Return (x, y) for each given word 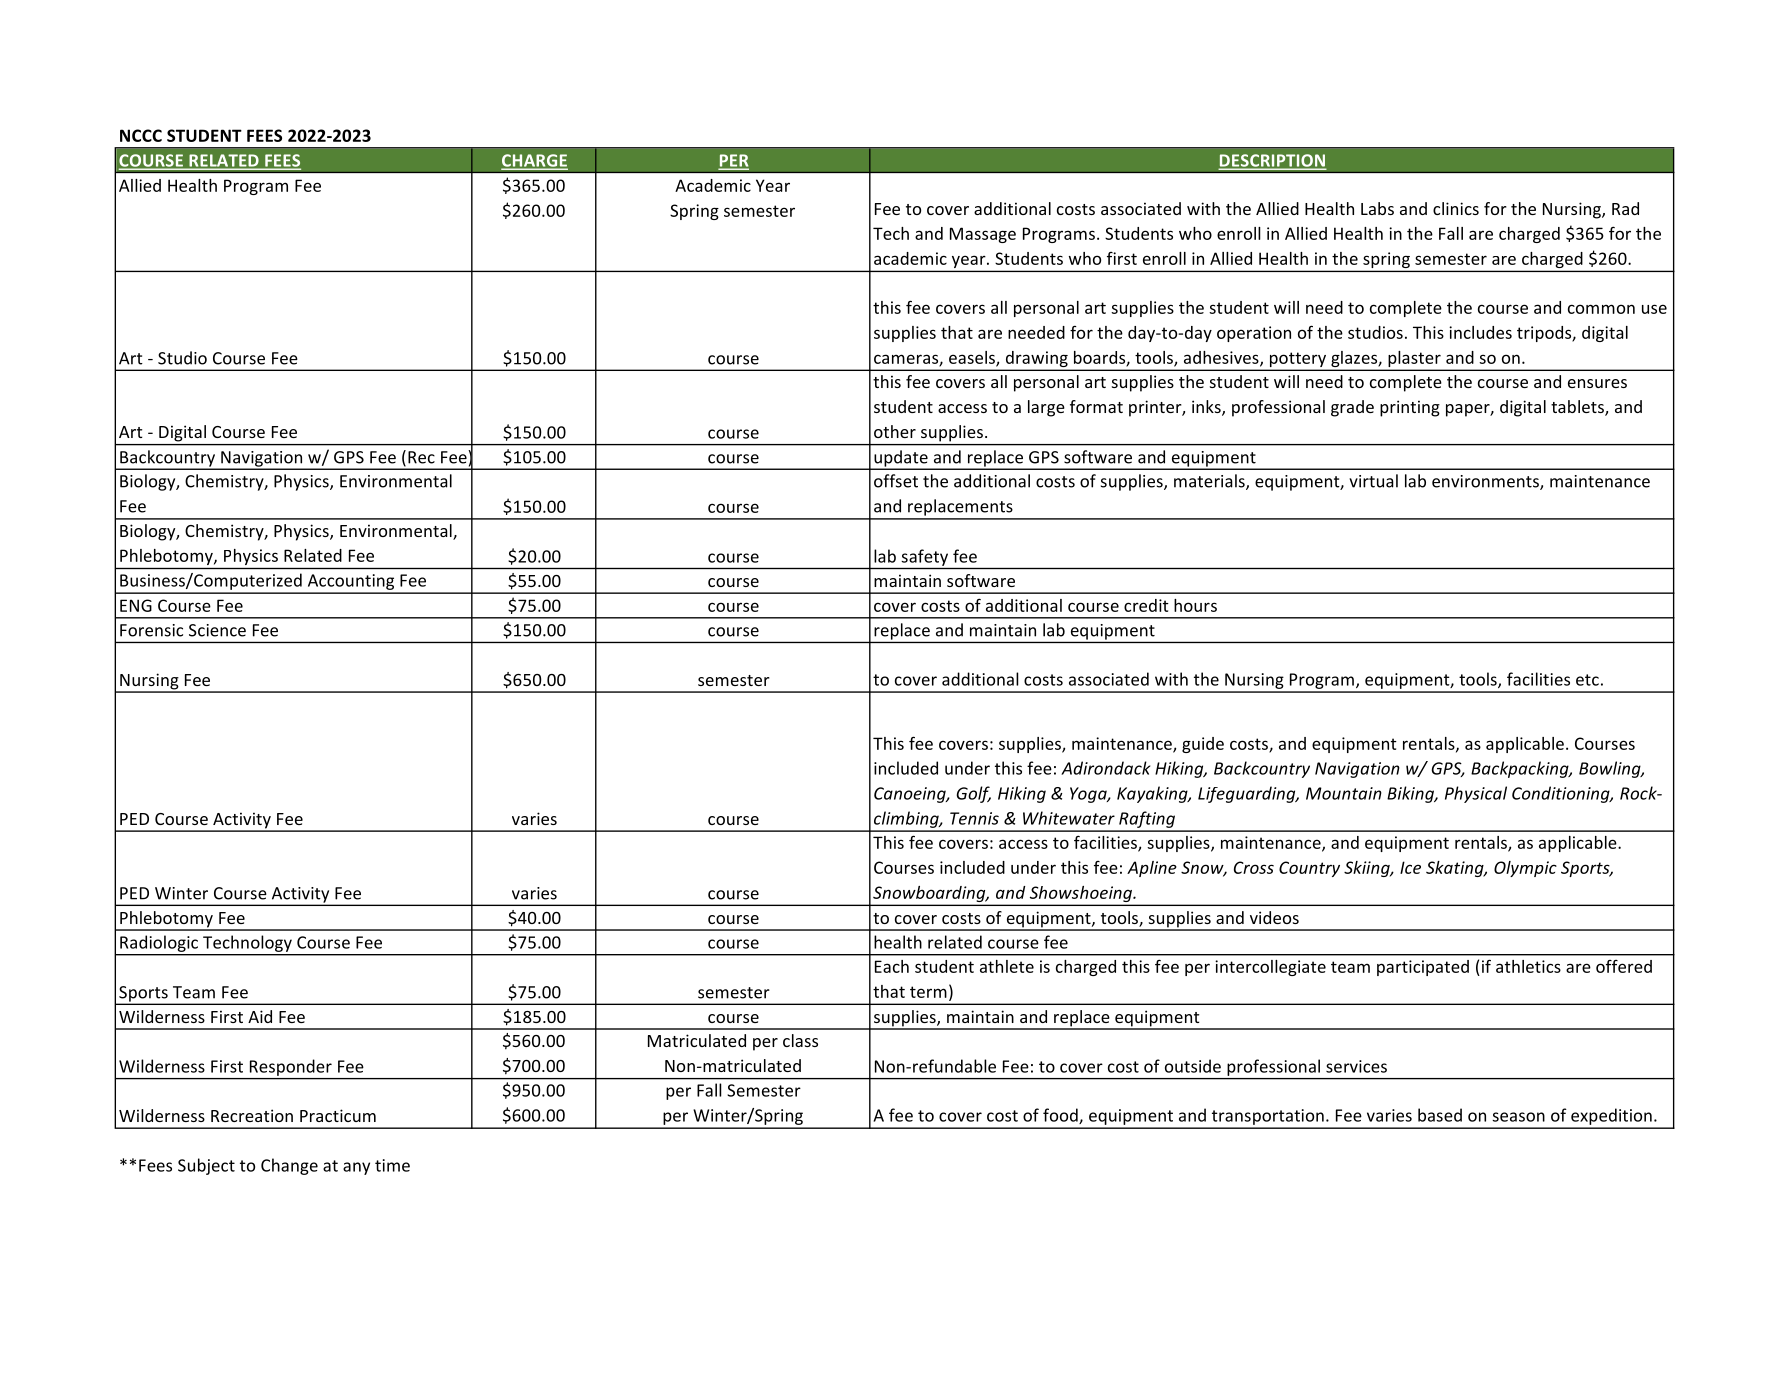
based (1440, 1115)
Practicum (338, 1115)
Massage (983, 235)
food (1061, 1116)
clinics (1456, 208)
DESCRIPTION (1272, 161)
